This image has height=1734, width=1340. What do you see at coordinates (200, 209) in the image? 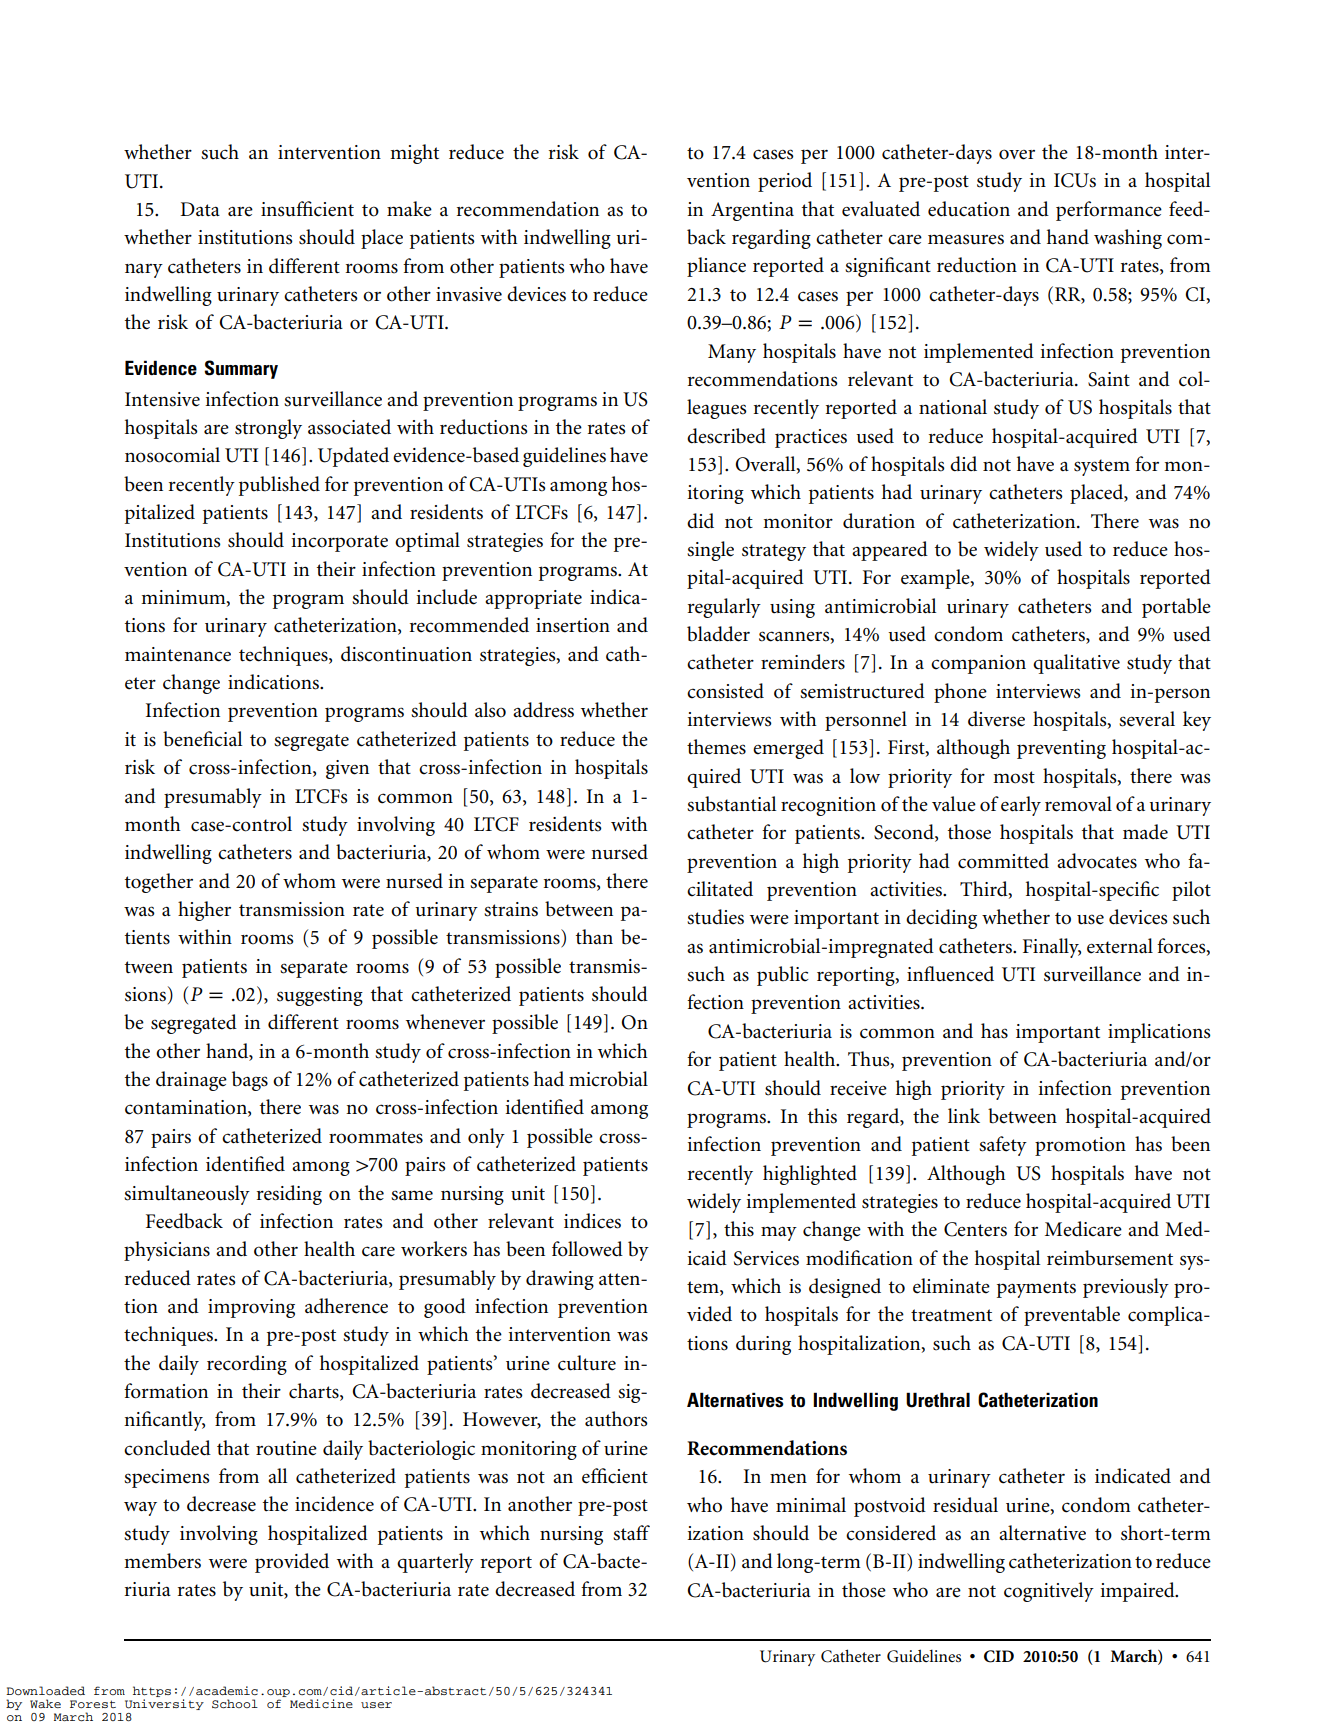
I see `Data` at bounding box center [200, 209].
